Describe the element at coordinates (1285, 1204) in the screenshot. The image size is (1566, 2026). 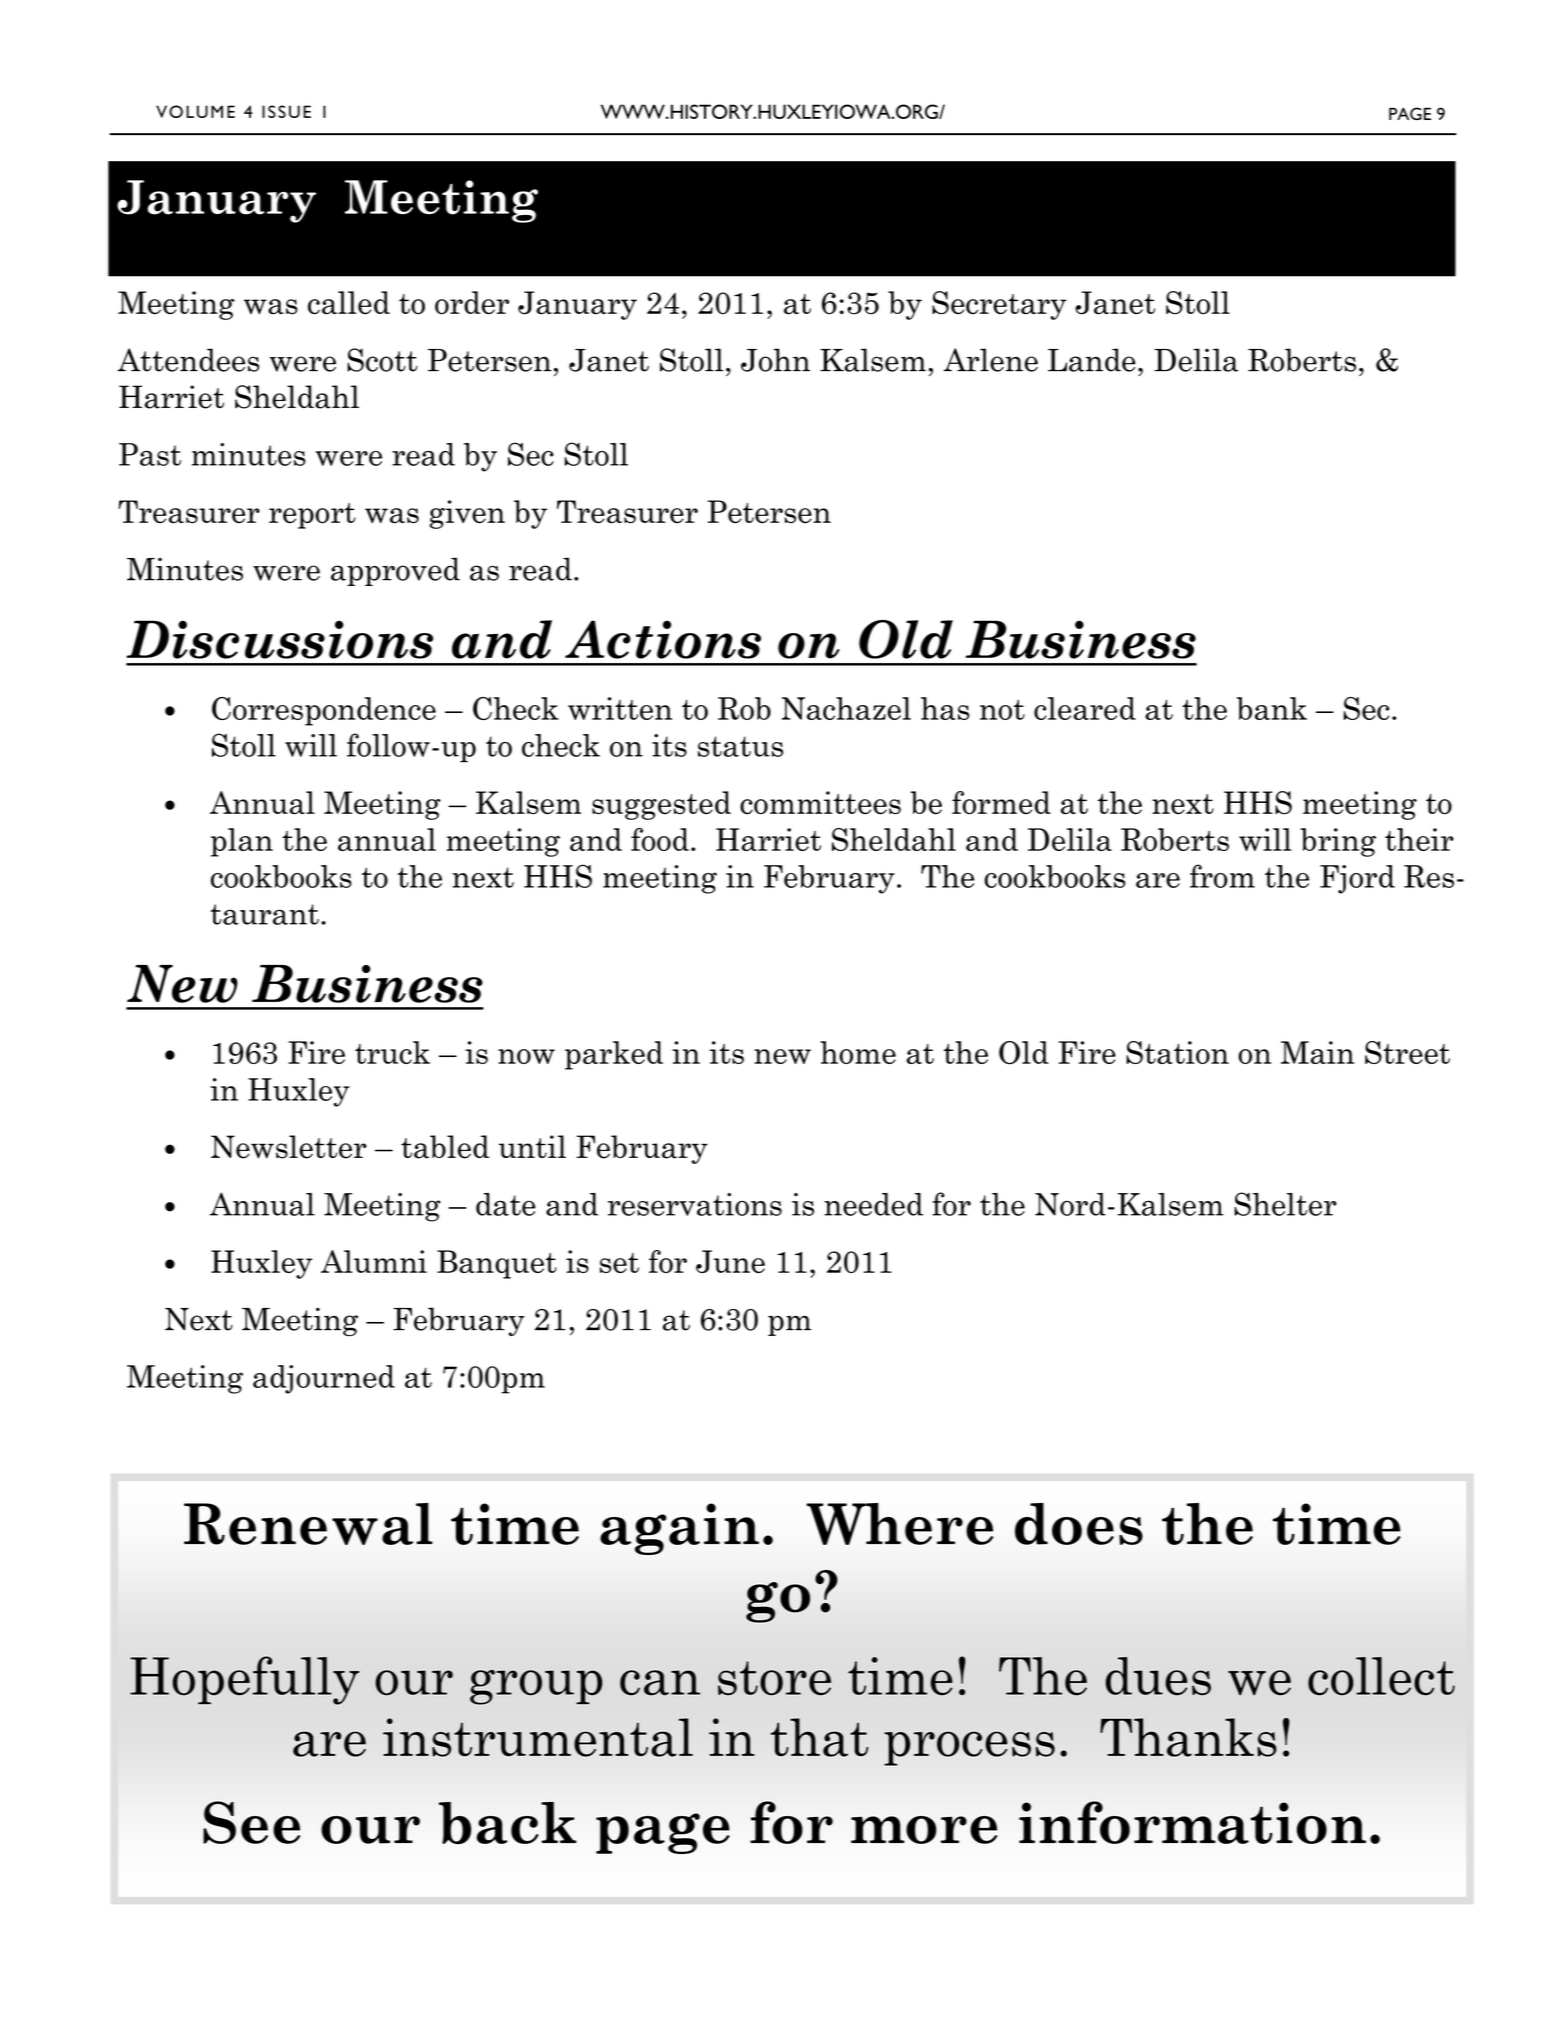
I see `Shelter` at that location.
